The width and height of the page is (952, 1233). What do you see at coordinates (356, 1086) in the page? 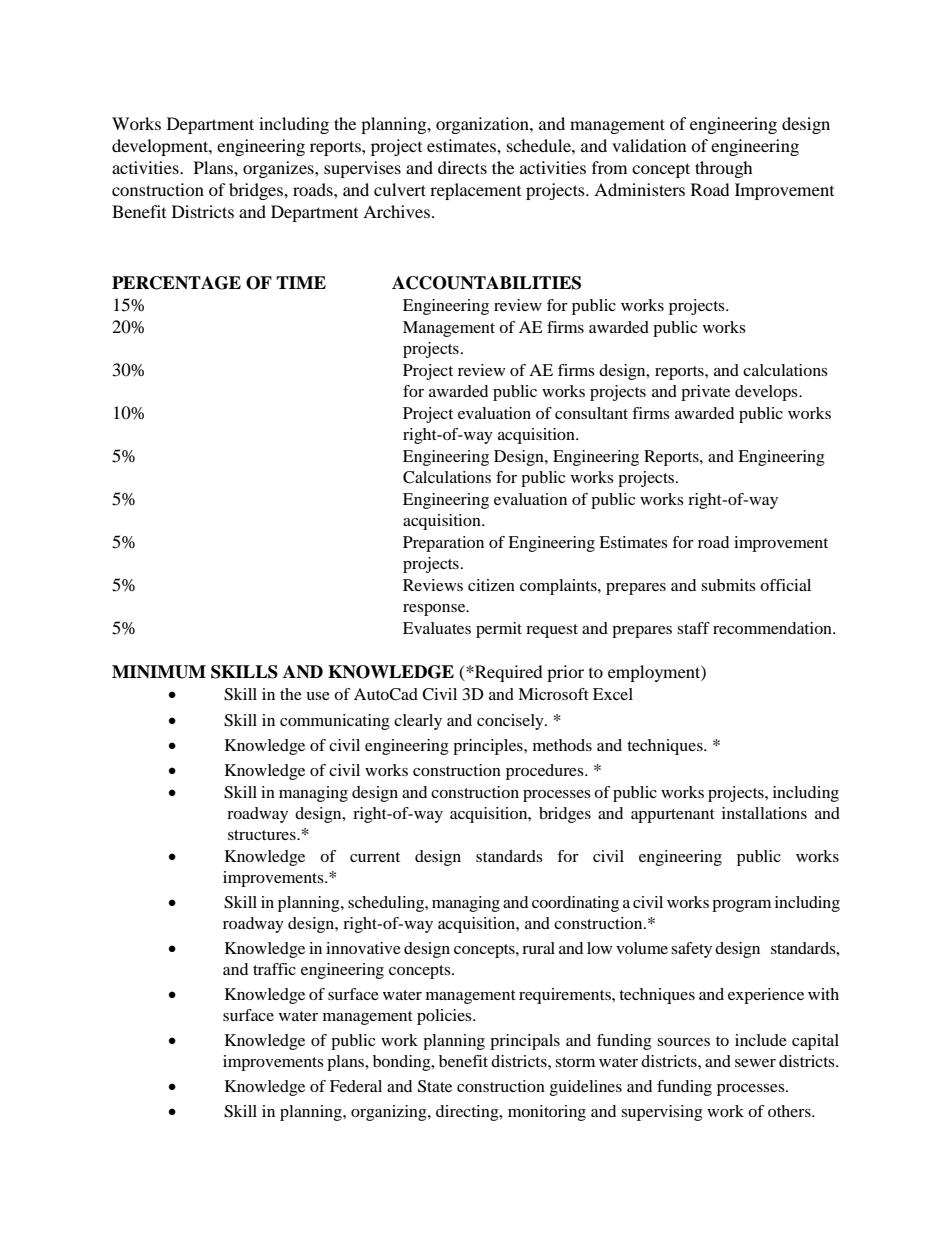
I see `Federal` at bounding box center [356, 1086].
